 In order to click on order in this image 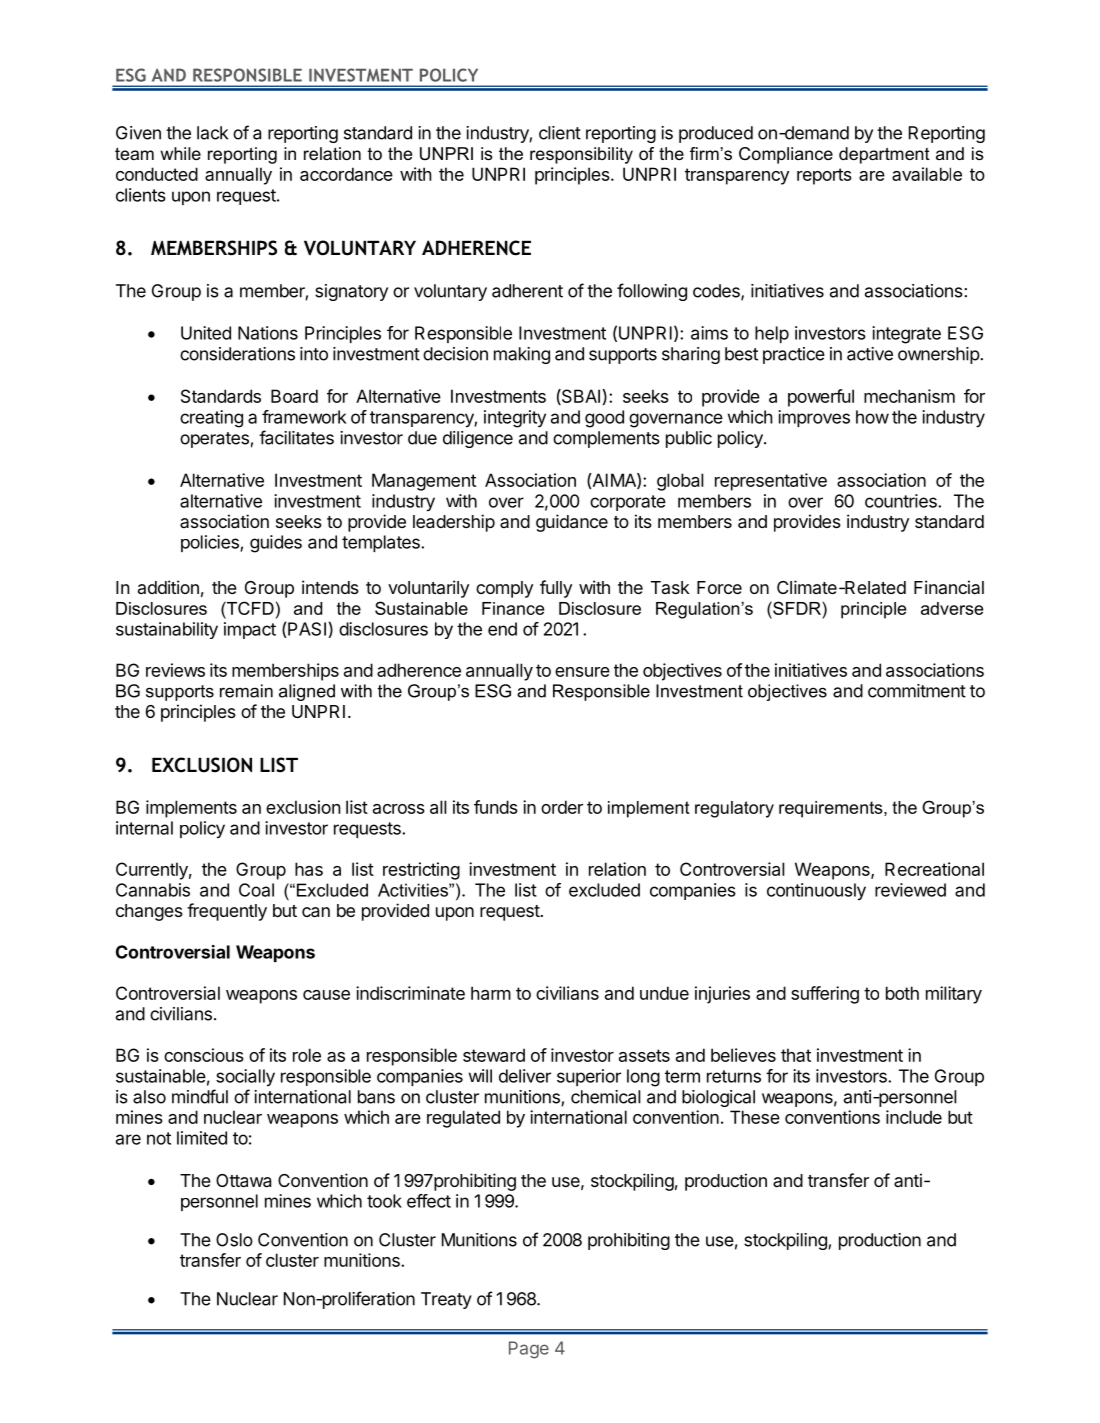, I will do `click(562, 807)`.
